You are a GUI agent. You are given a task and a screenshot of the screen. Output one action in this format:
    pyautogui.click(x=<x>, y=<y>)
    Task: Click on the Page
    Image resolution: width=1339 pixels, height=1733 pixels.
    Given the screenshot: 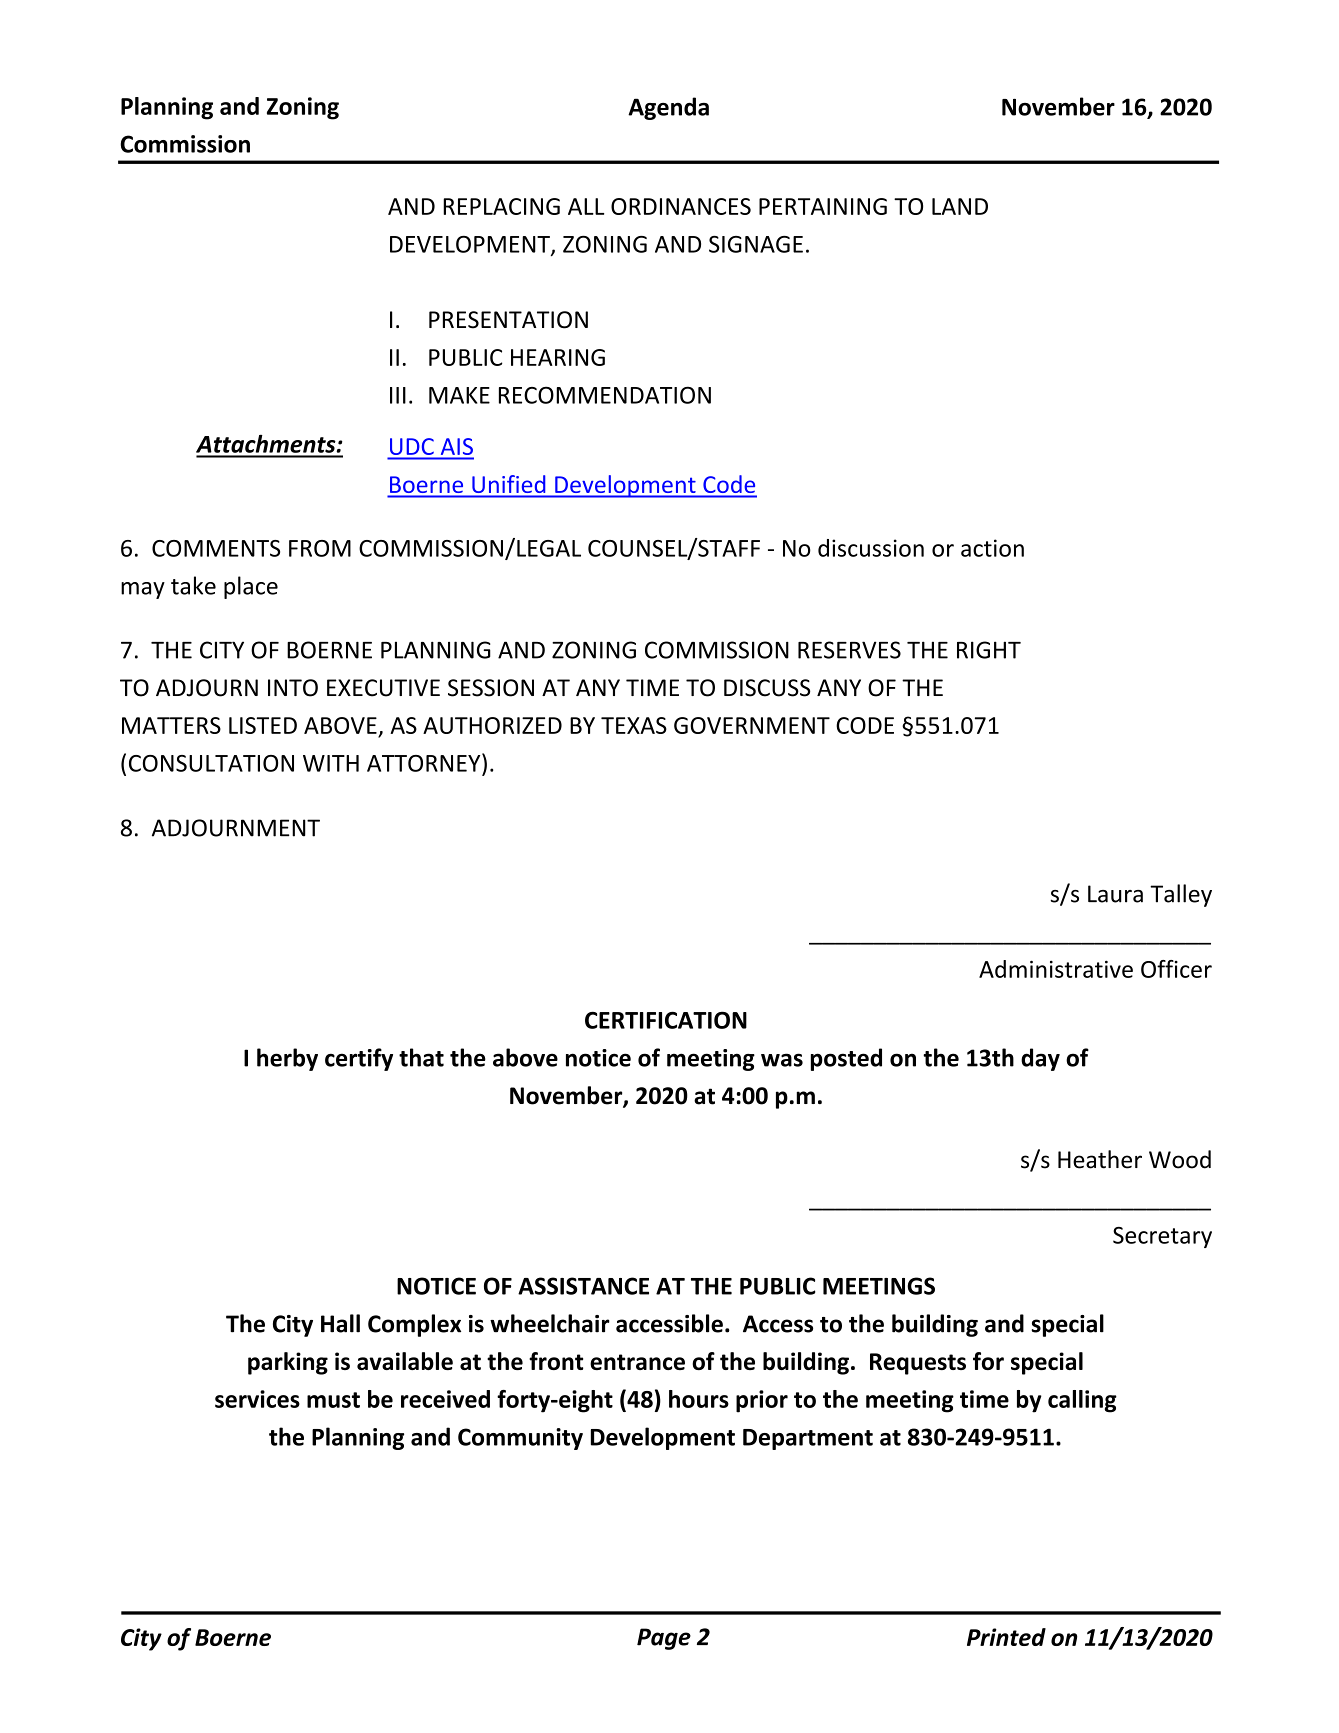 What is the action you would take?
    pyautogui.click(x=664, y=1639)
